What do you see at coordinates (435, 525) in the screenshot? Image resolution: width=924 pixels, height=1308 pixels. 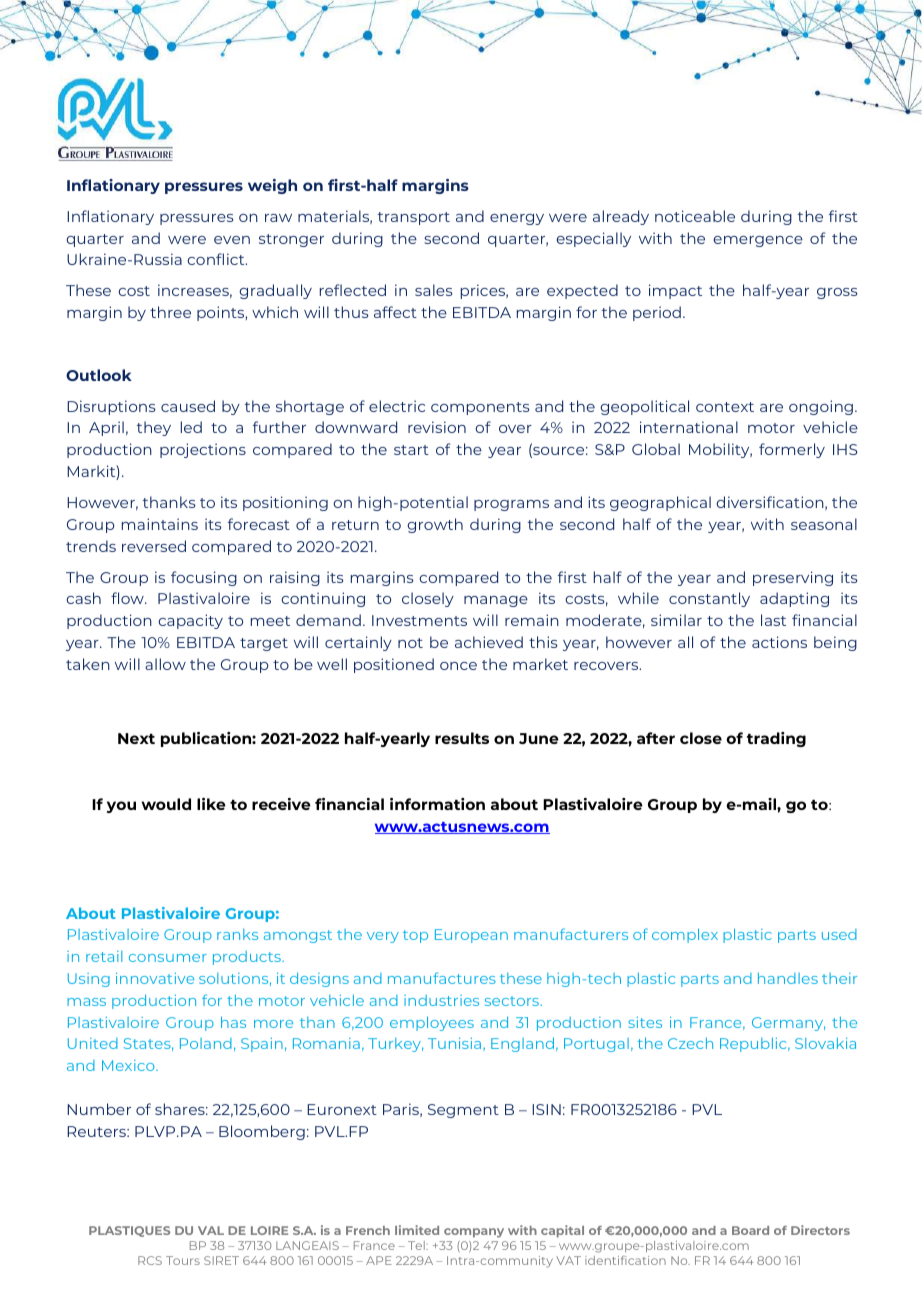 I see `growth` at bounding box center [435, 525].
